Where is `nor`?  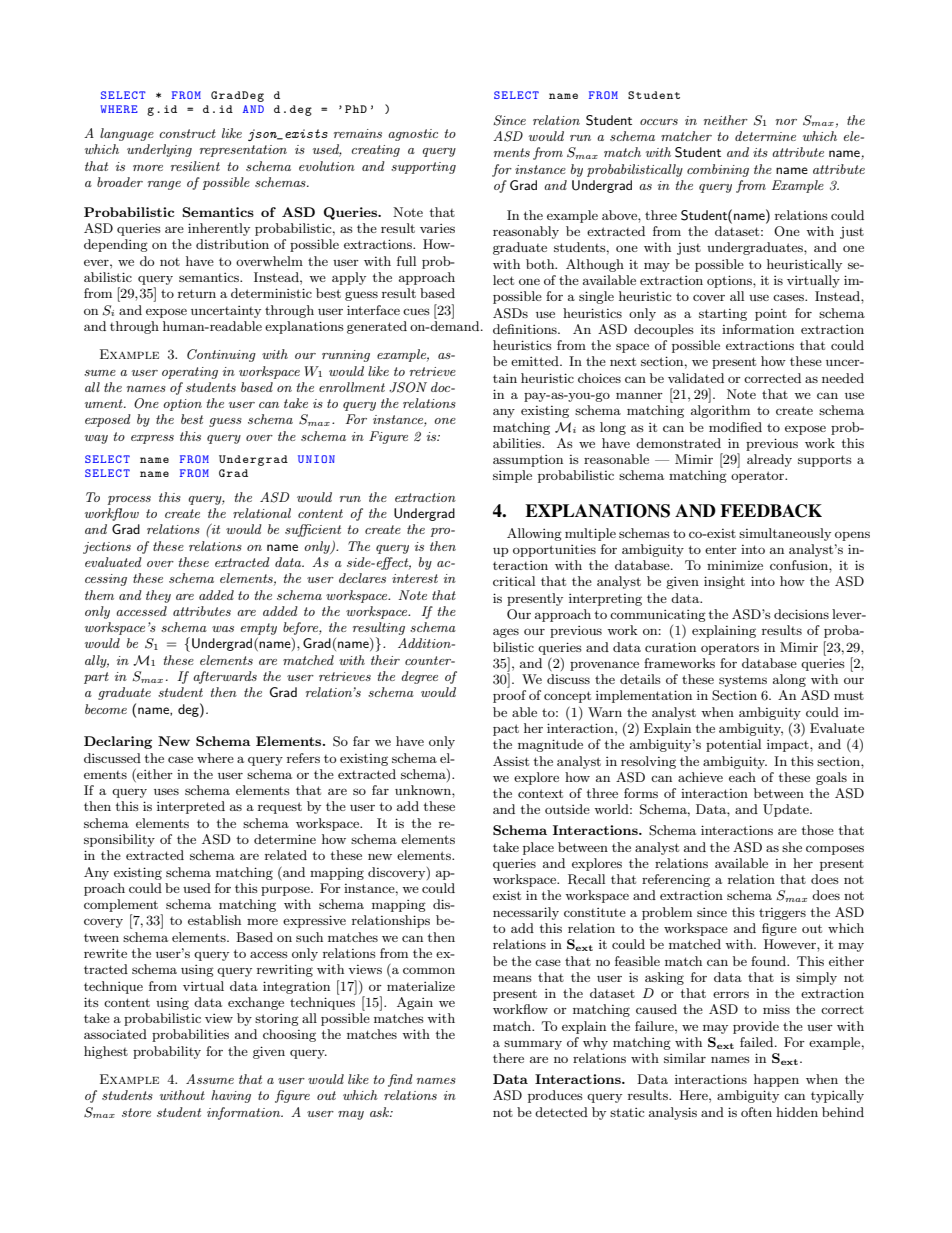 nor is located at coordinates (786, 122).
